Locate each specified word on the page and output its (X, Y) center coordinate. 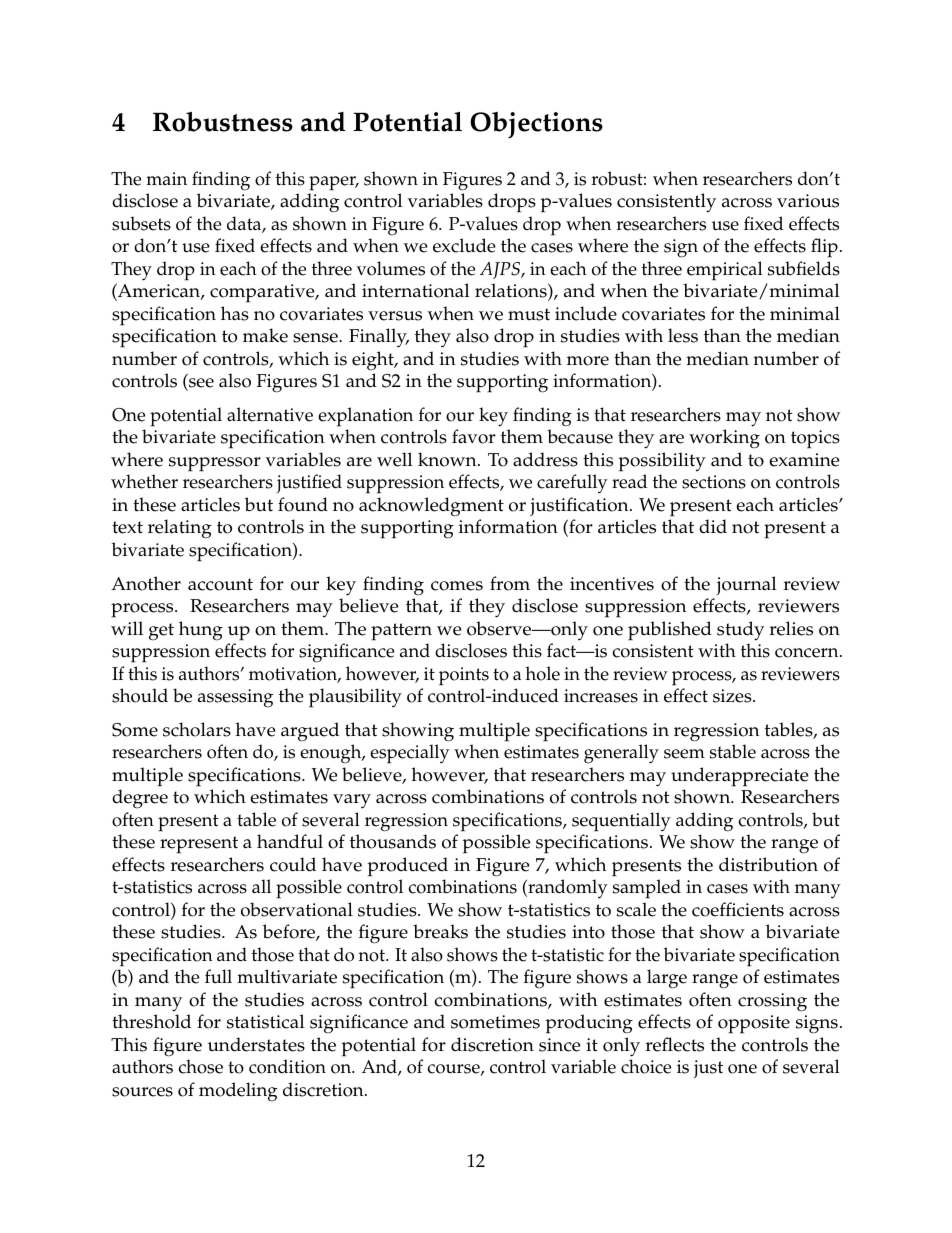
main (166, 178)
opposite (754, 1024)
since (559, 1045)
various (808, 201)
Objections (536, 125)
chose (200, 1066)
